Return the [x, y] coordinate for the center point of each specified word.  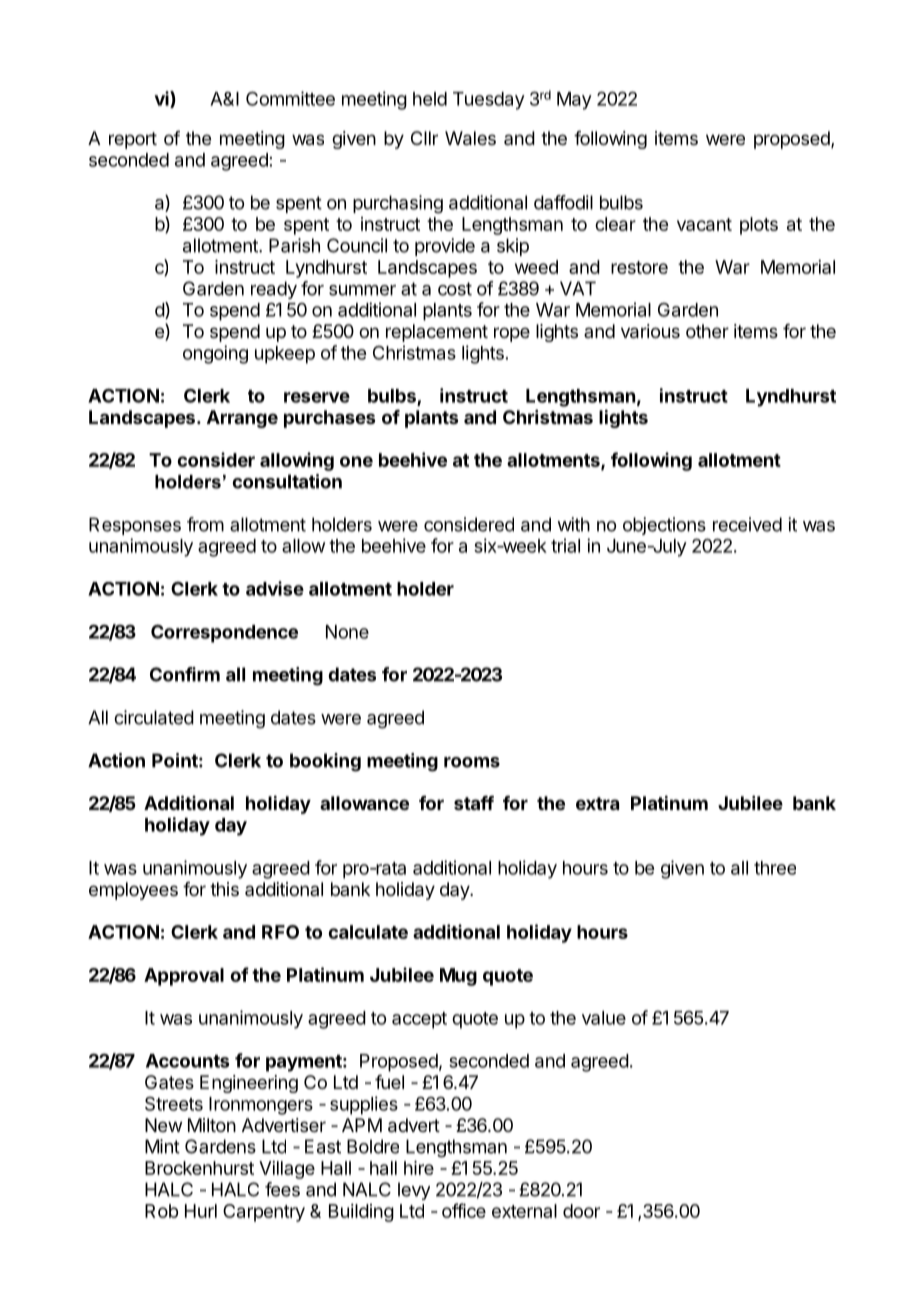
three [775, 868]
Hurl [201, 1211]
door [581, 1211]
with [573, 524]
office [464, 1210]
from [205, 524]
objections [664, 526]
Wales [470, 138]
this [224, 889]
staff [474, 803]
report [133, 140]
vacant [704, 224]
